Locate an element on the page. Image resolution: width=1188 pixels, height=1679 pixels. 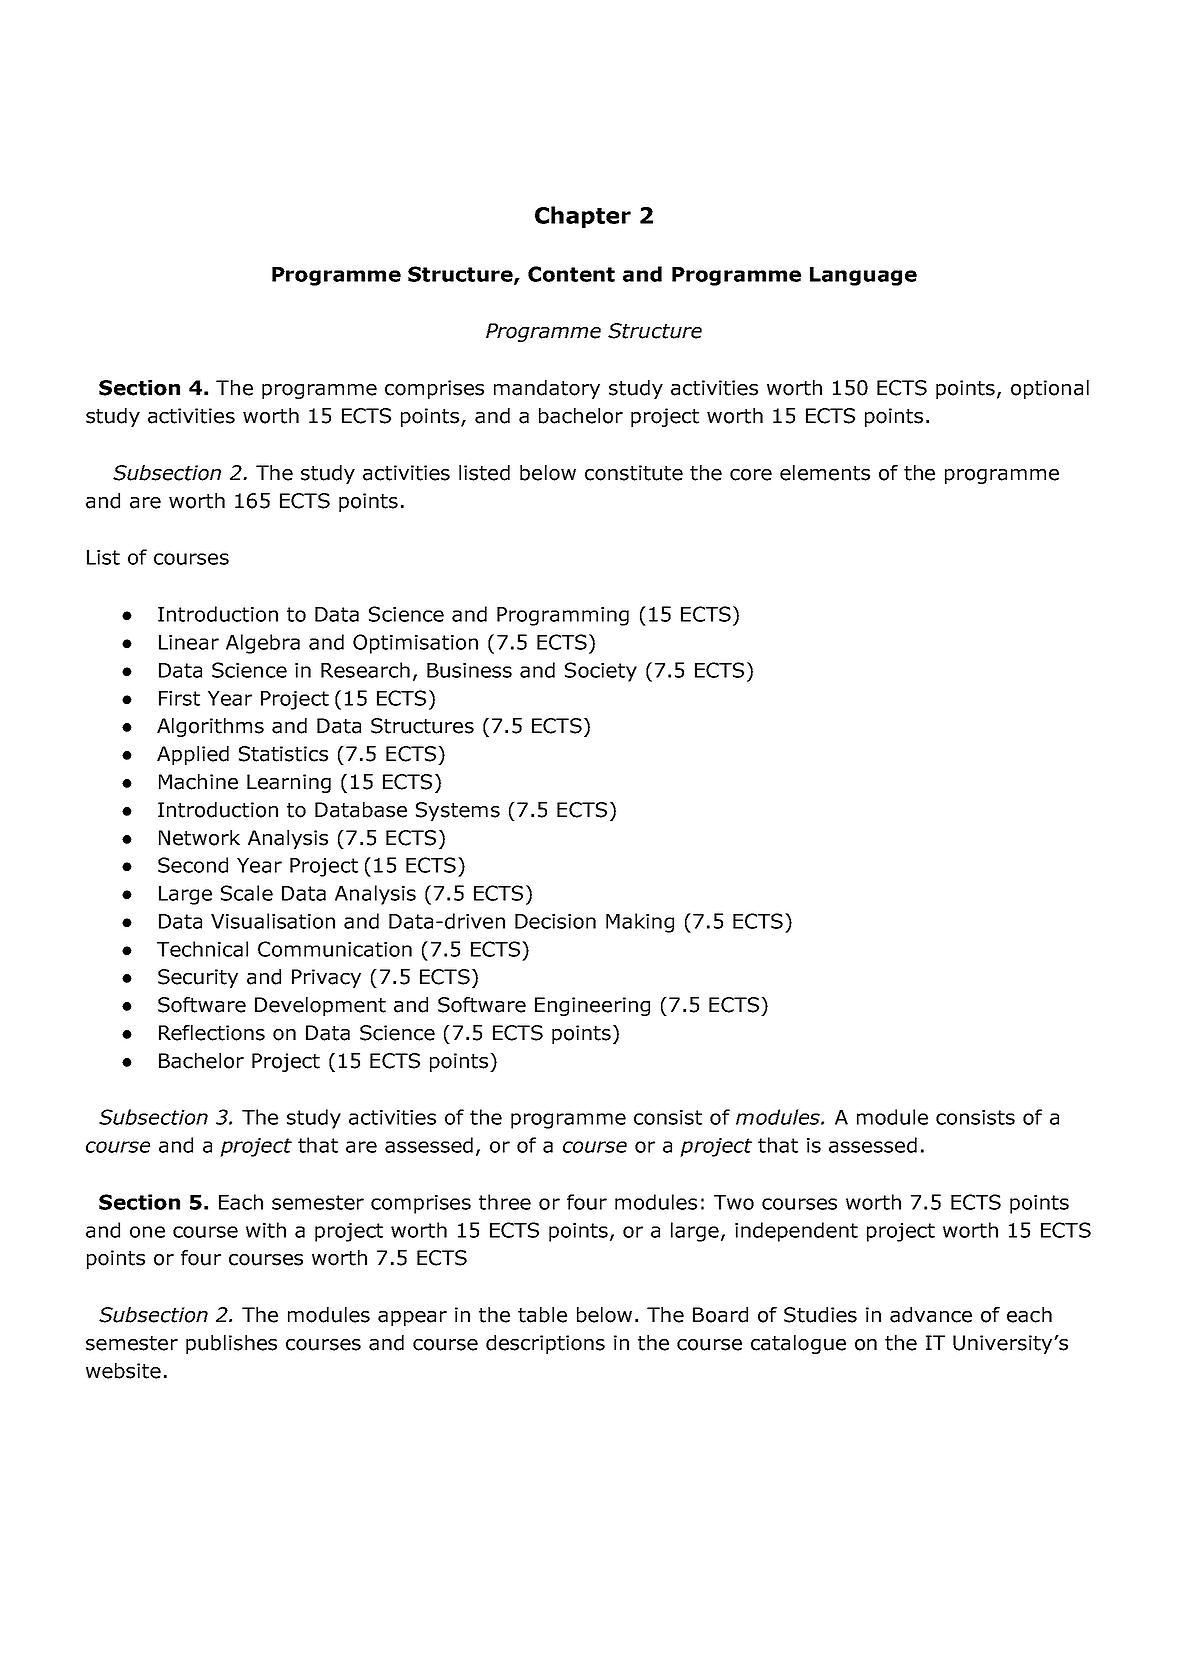
Systems is located at coordinates (458, 811).
